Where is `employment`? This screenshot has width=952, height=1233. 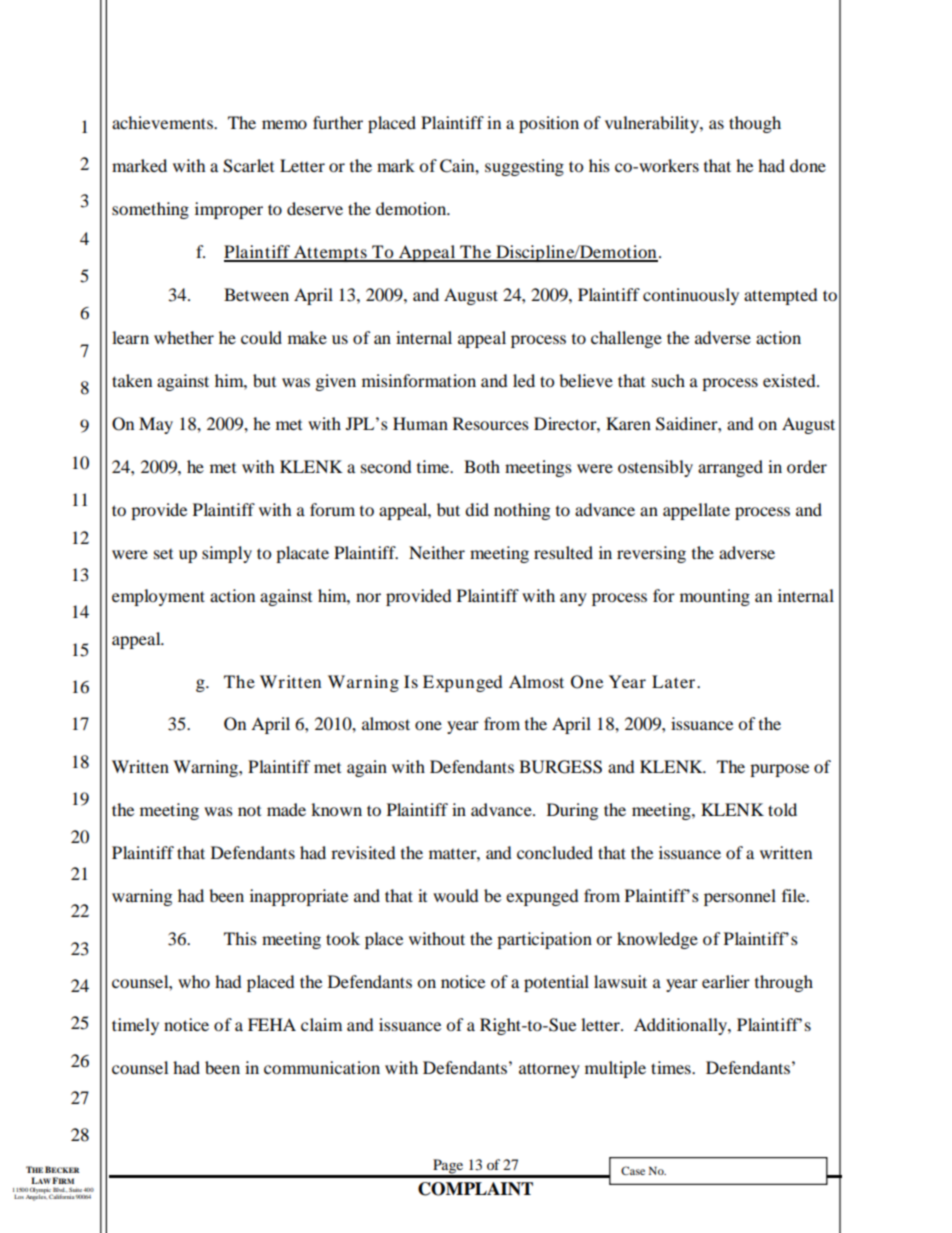 employment is located at coordinates (158, 597).
